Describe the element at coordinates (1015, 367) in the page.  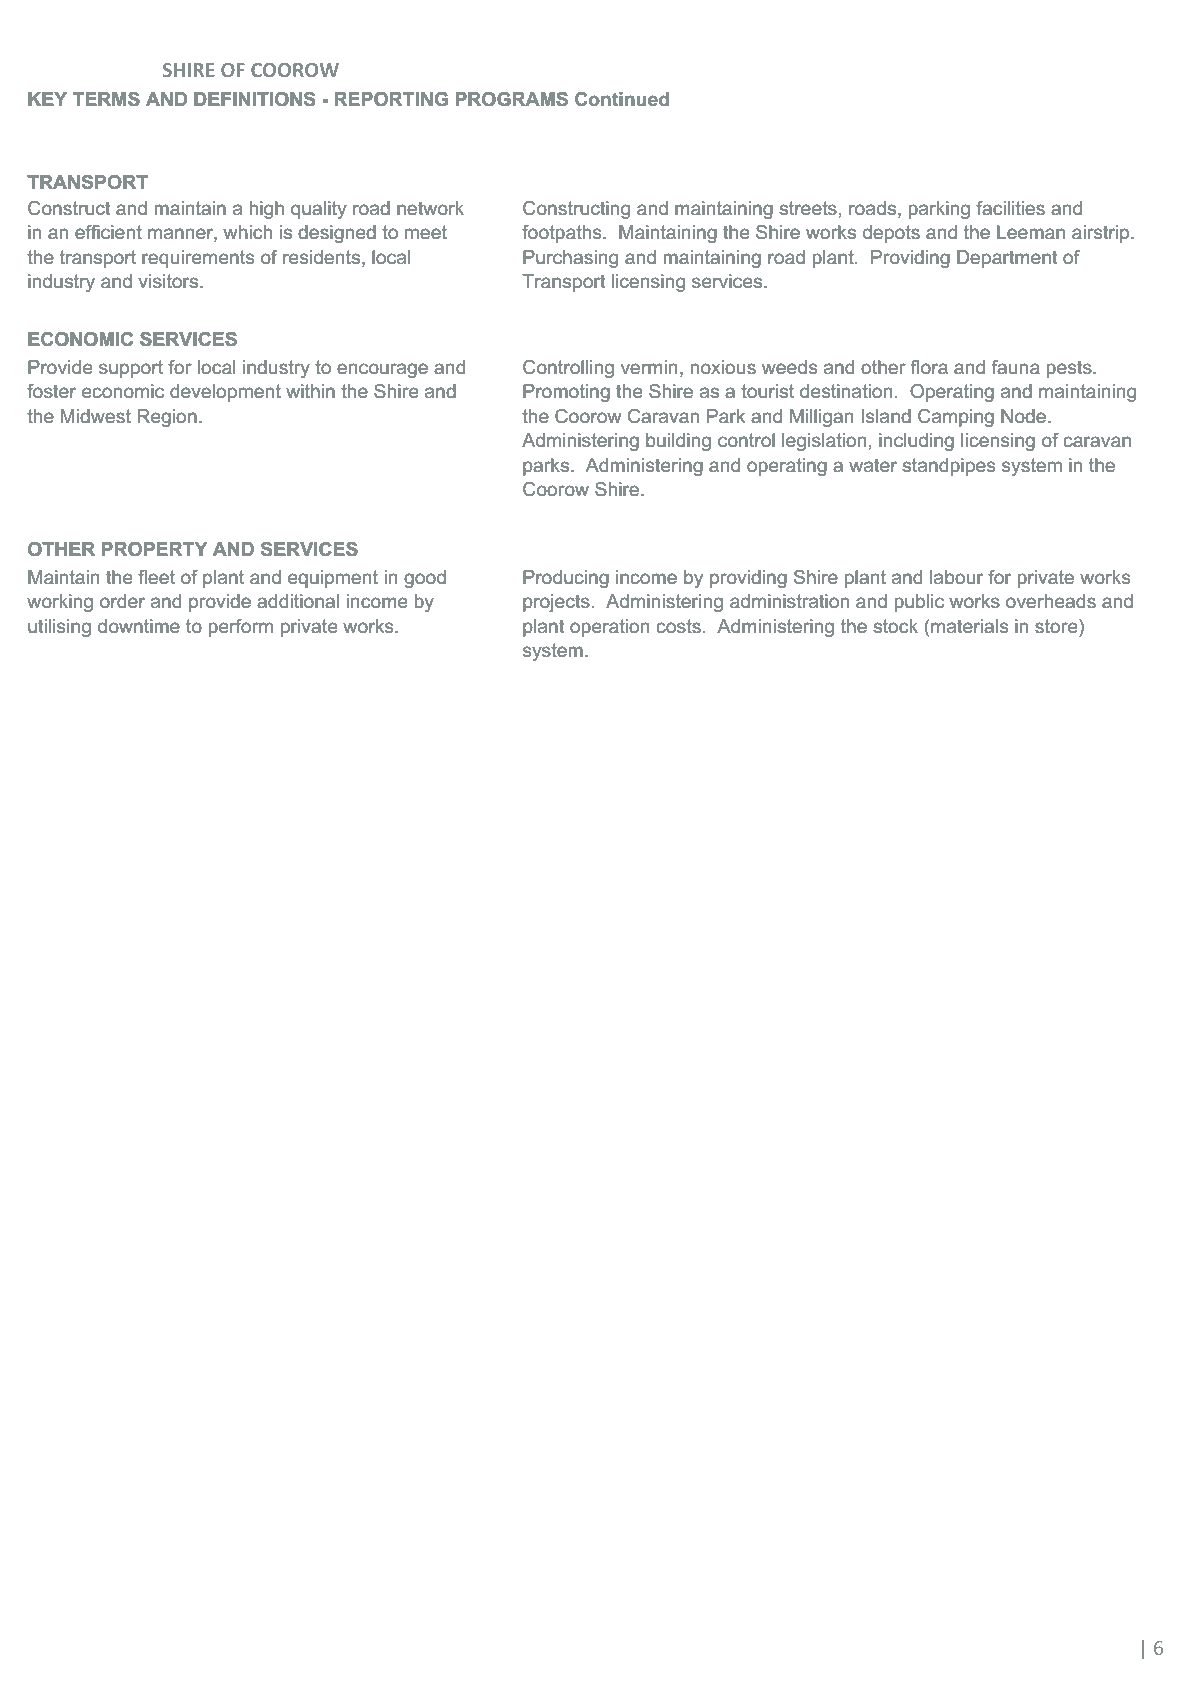
I see `fauna` at that location.
